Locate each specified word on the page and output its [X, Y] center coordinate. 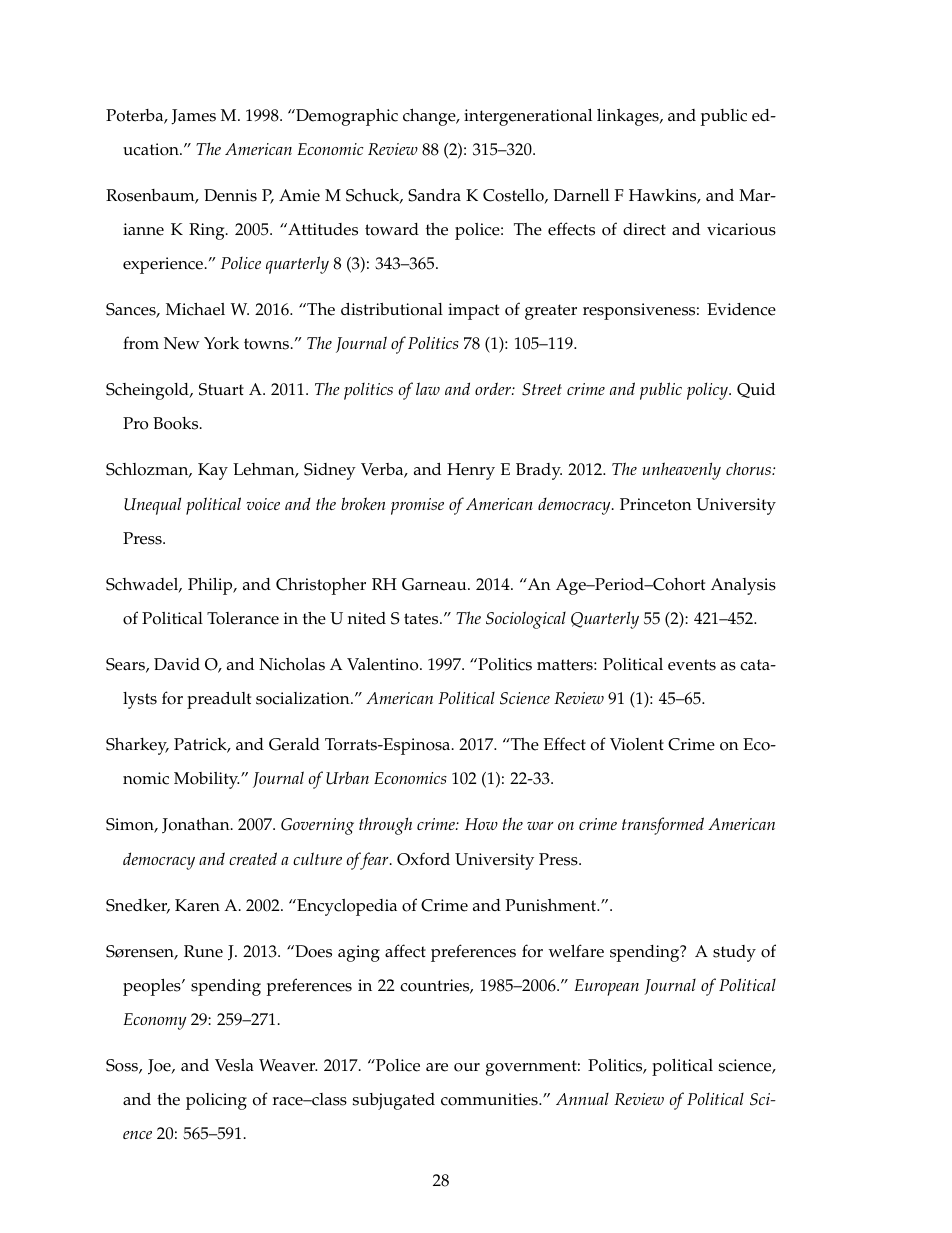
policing [216, 1101]
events [692, 665]
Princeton [656, 504]
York [221, 343]
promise [417, 506]
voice [263, 504]
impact [473, 311]
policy [708, 391]
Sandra [434, 195]
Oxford [423, 859]
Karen [197, 905]
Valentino [384, 664]
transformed [663, 826]
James [193, 117]
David [177, 664]
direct [644, 229]
